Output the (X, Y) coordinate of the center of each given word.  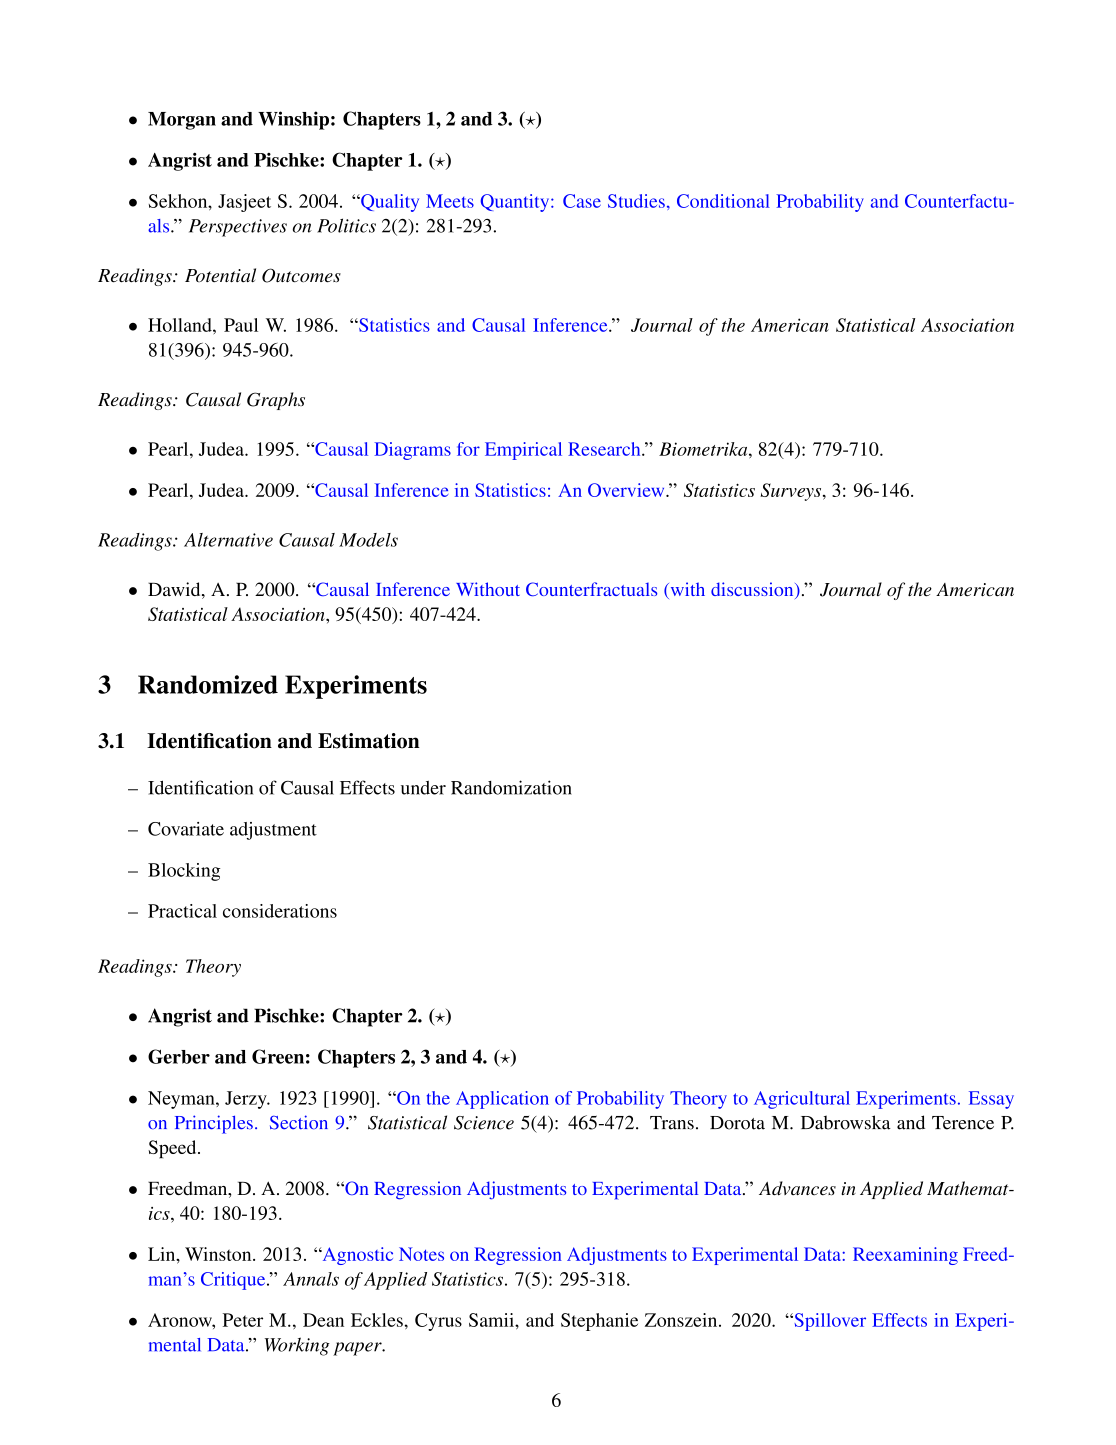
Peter (243, 1320)
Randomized (208, 684)
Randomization (511, 787)
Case (582, 201)
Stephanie (599, 1322)
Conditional (723, 201)
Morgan (182, 121)
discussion (753, 590)
